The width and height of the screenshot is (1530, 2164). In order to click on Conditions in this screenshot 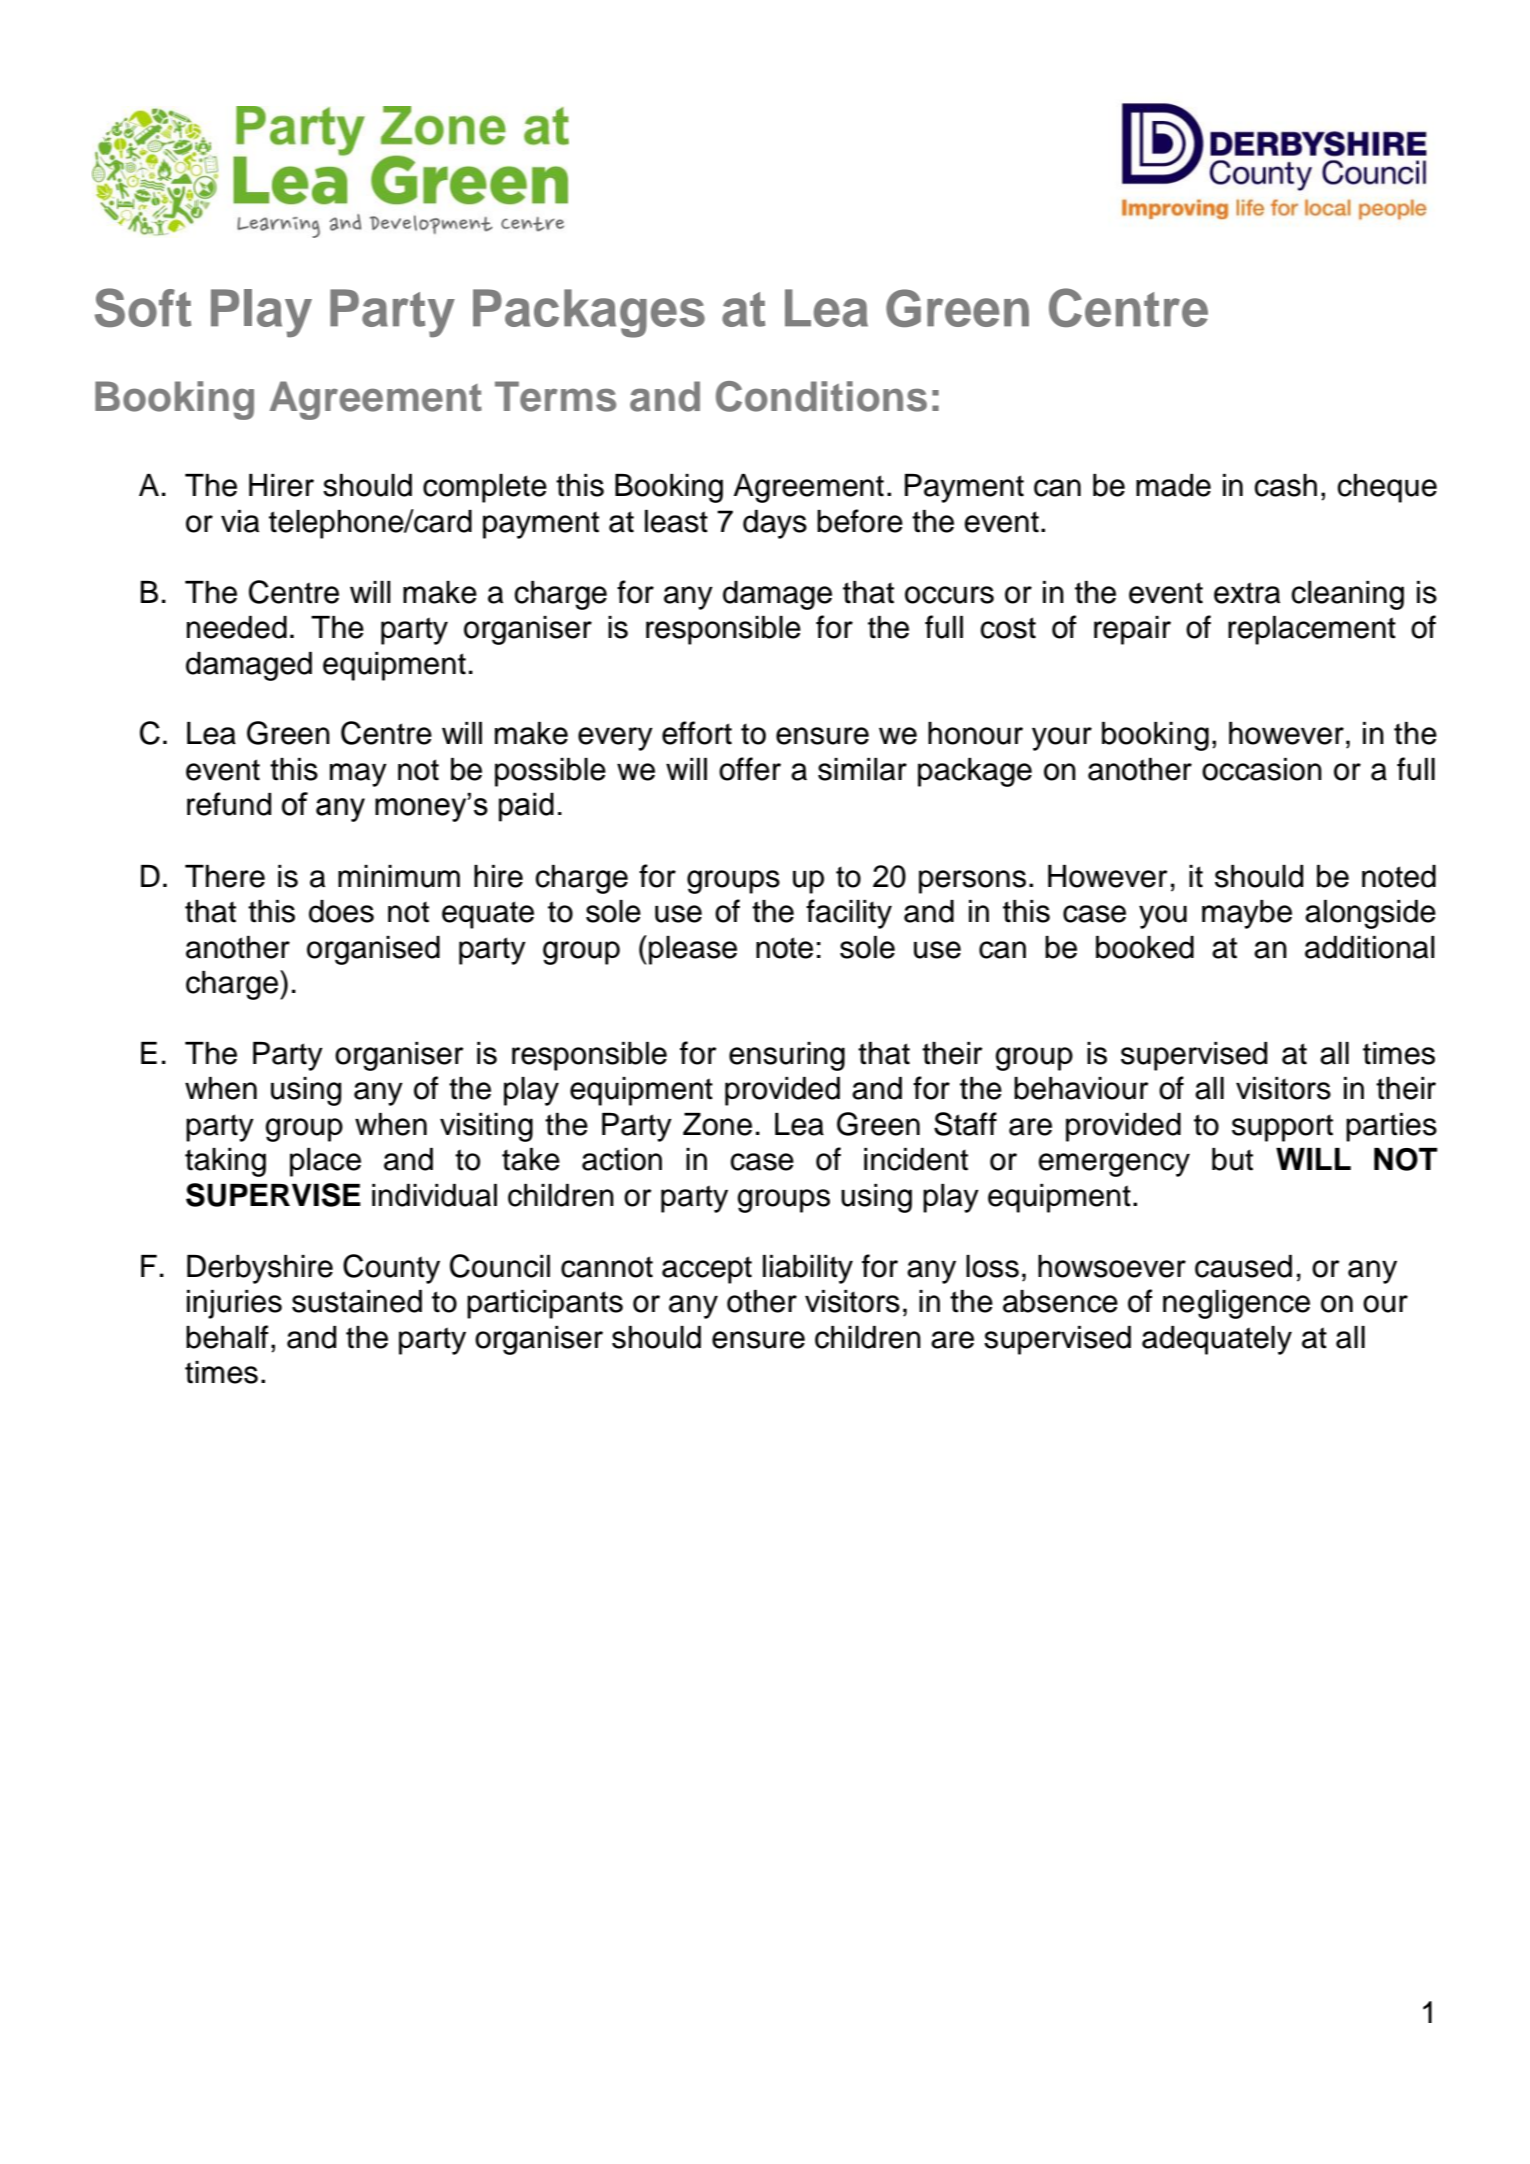, I will do `click(821, 396)`.
